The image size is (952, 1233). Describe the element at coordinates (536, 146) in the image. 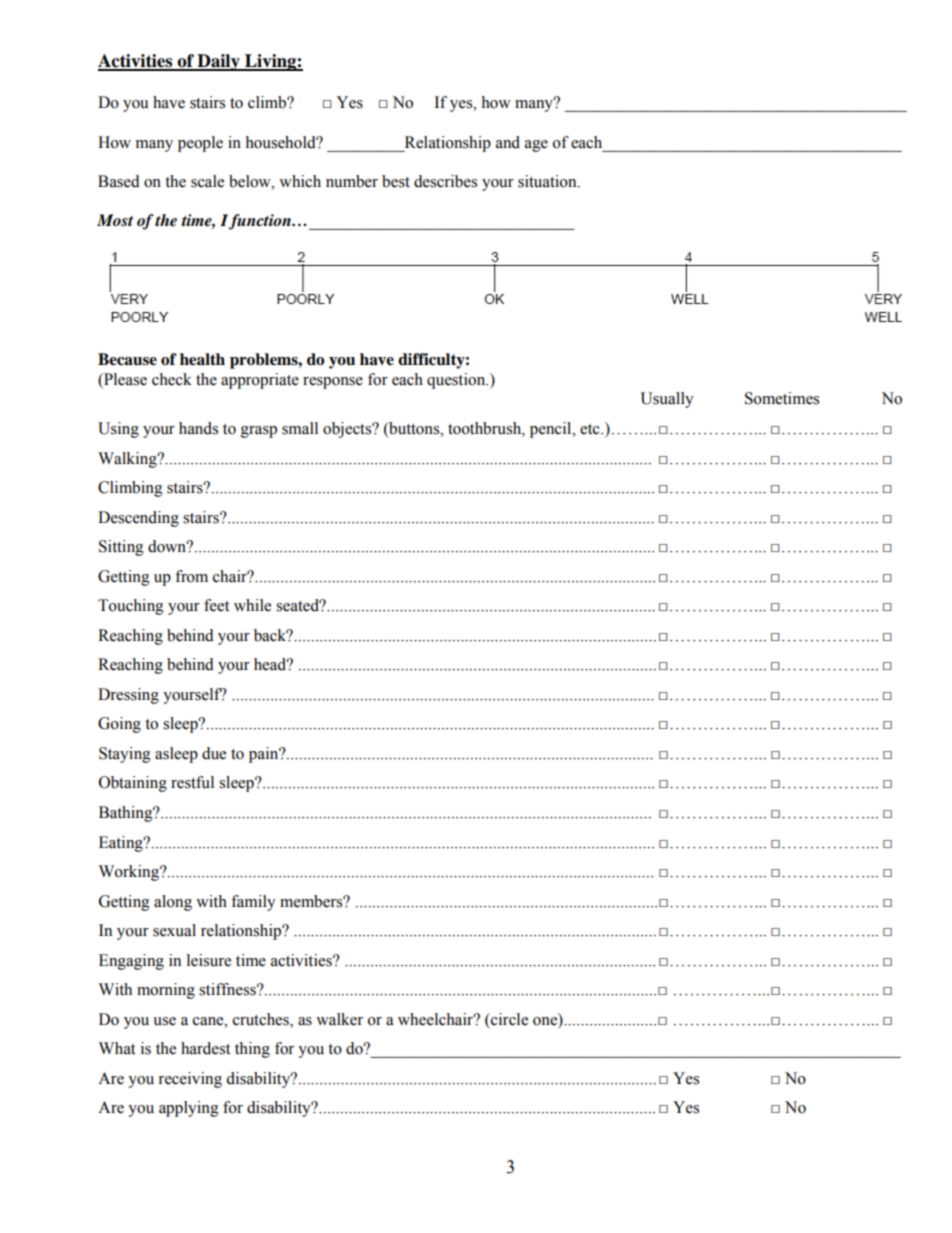

I see `age` at that location.
